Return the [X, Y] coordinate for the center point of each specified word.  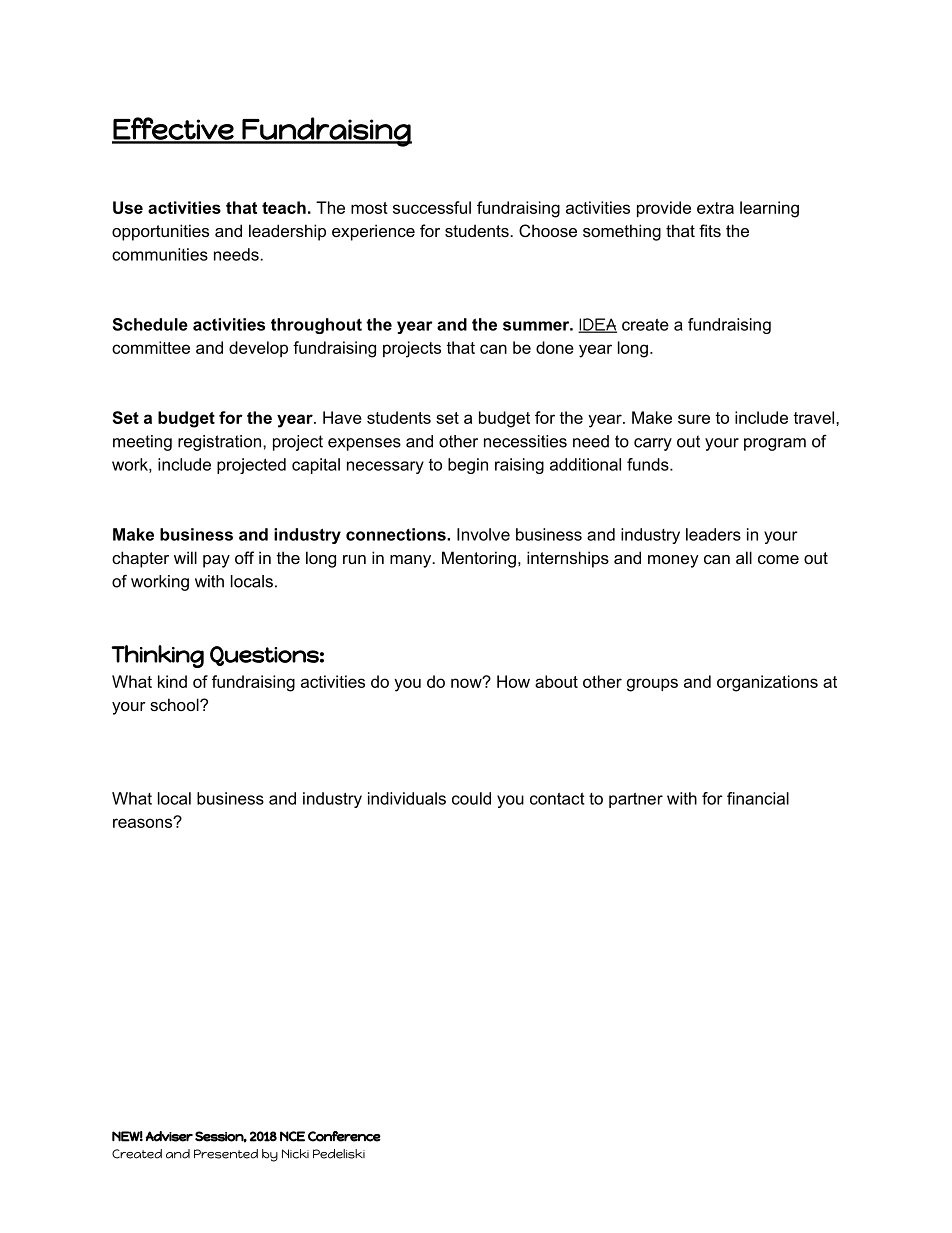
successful [432, 207]
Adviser [169, 1136]
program [775, 444]
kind [172, 681]
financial [758, 798]
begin [468, 466]
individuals [407, 798]
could [471, 798]
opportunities [160, 232]
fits [710, 230]
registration [219, 443]
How [513, 681]
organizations [767, 683]
